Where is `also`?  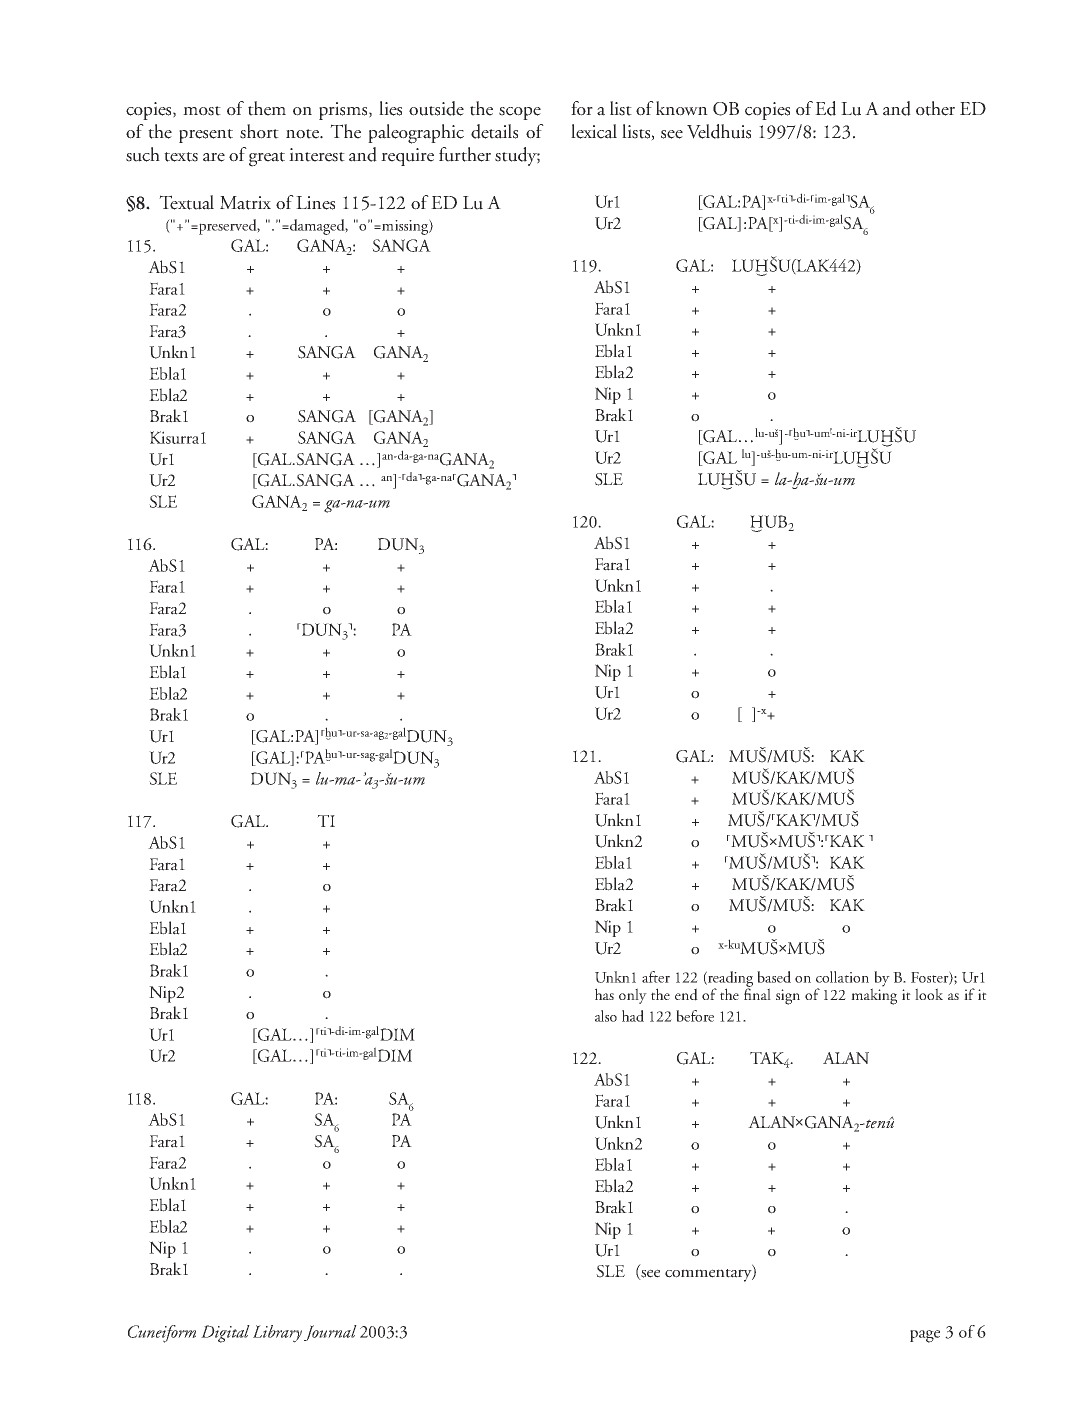
also is located at coordinates (606, 1016).
